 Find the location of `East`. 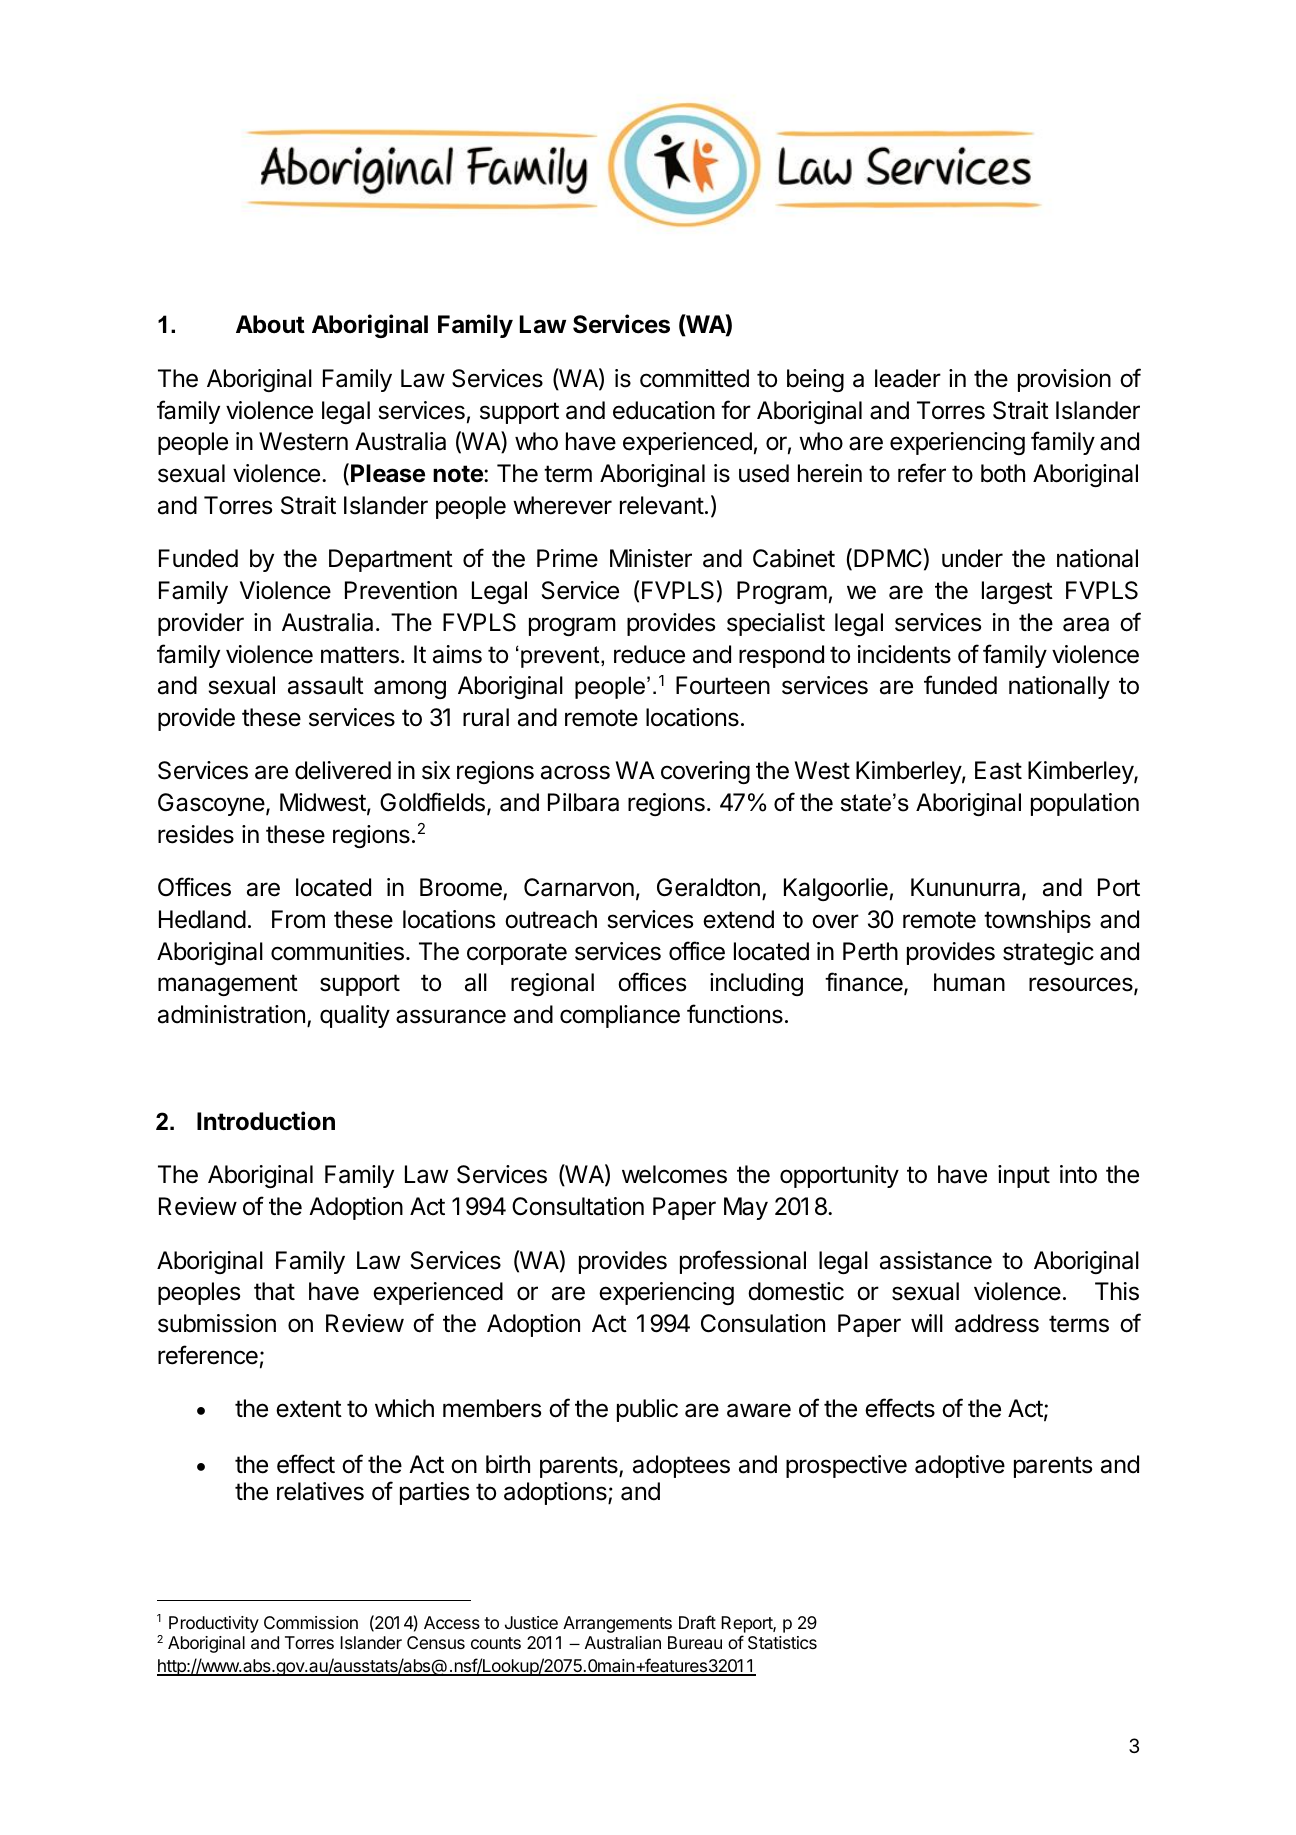

East is located at coordinates (998, 770).
